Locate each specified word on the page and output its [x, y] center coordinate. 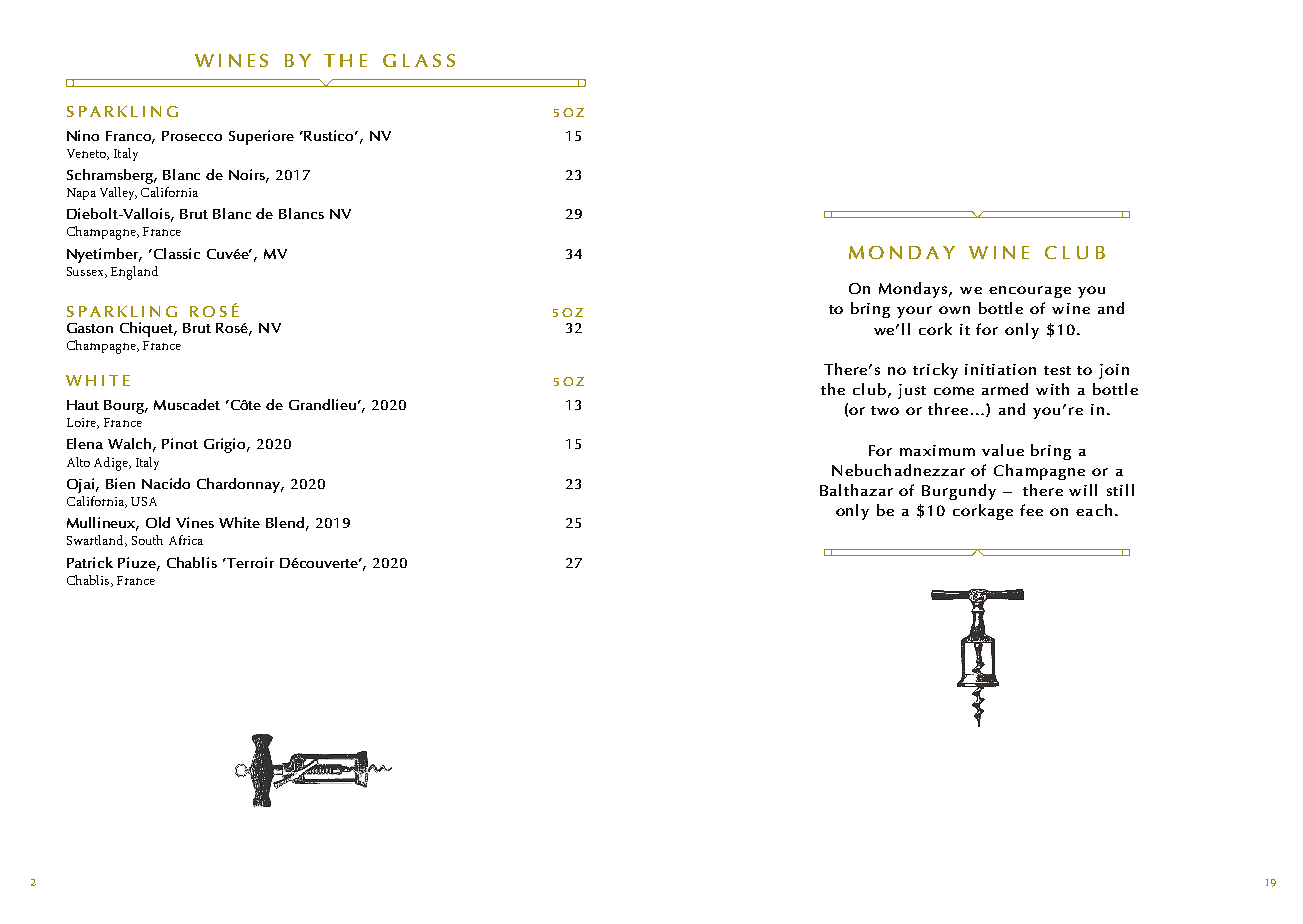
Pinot [180, 443]
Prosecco [192, 136]
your [914, 312]
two [885, 410]
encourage [1030, 292]
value [1003, 450]
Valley [118, 193]
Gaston [90, 328]
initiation [1000, 369]
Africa [186, 540]
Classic [175, 253]
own [954, 310]
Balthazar [856, 490]
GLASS [419, 60]
